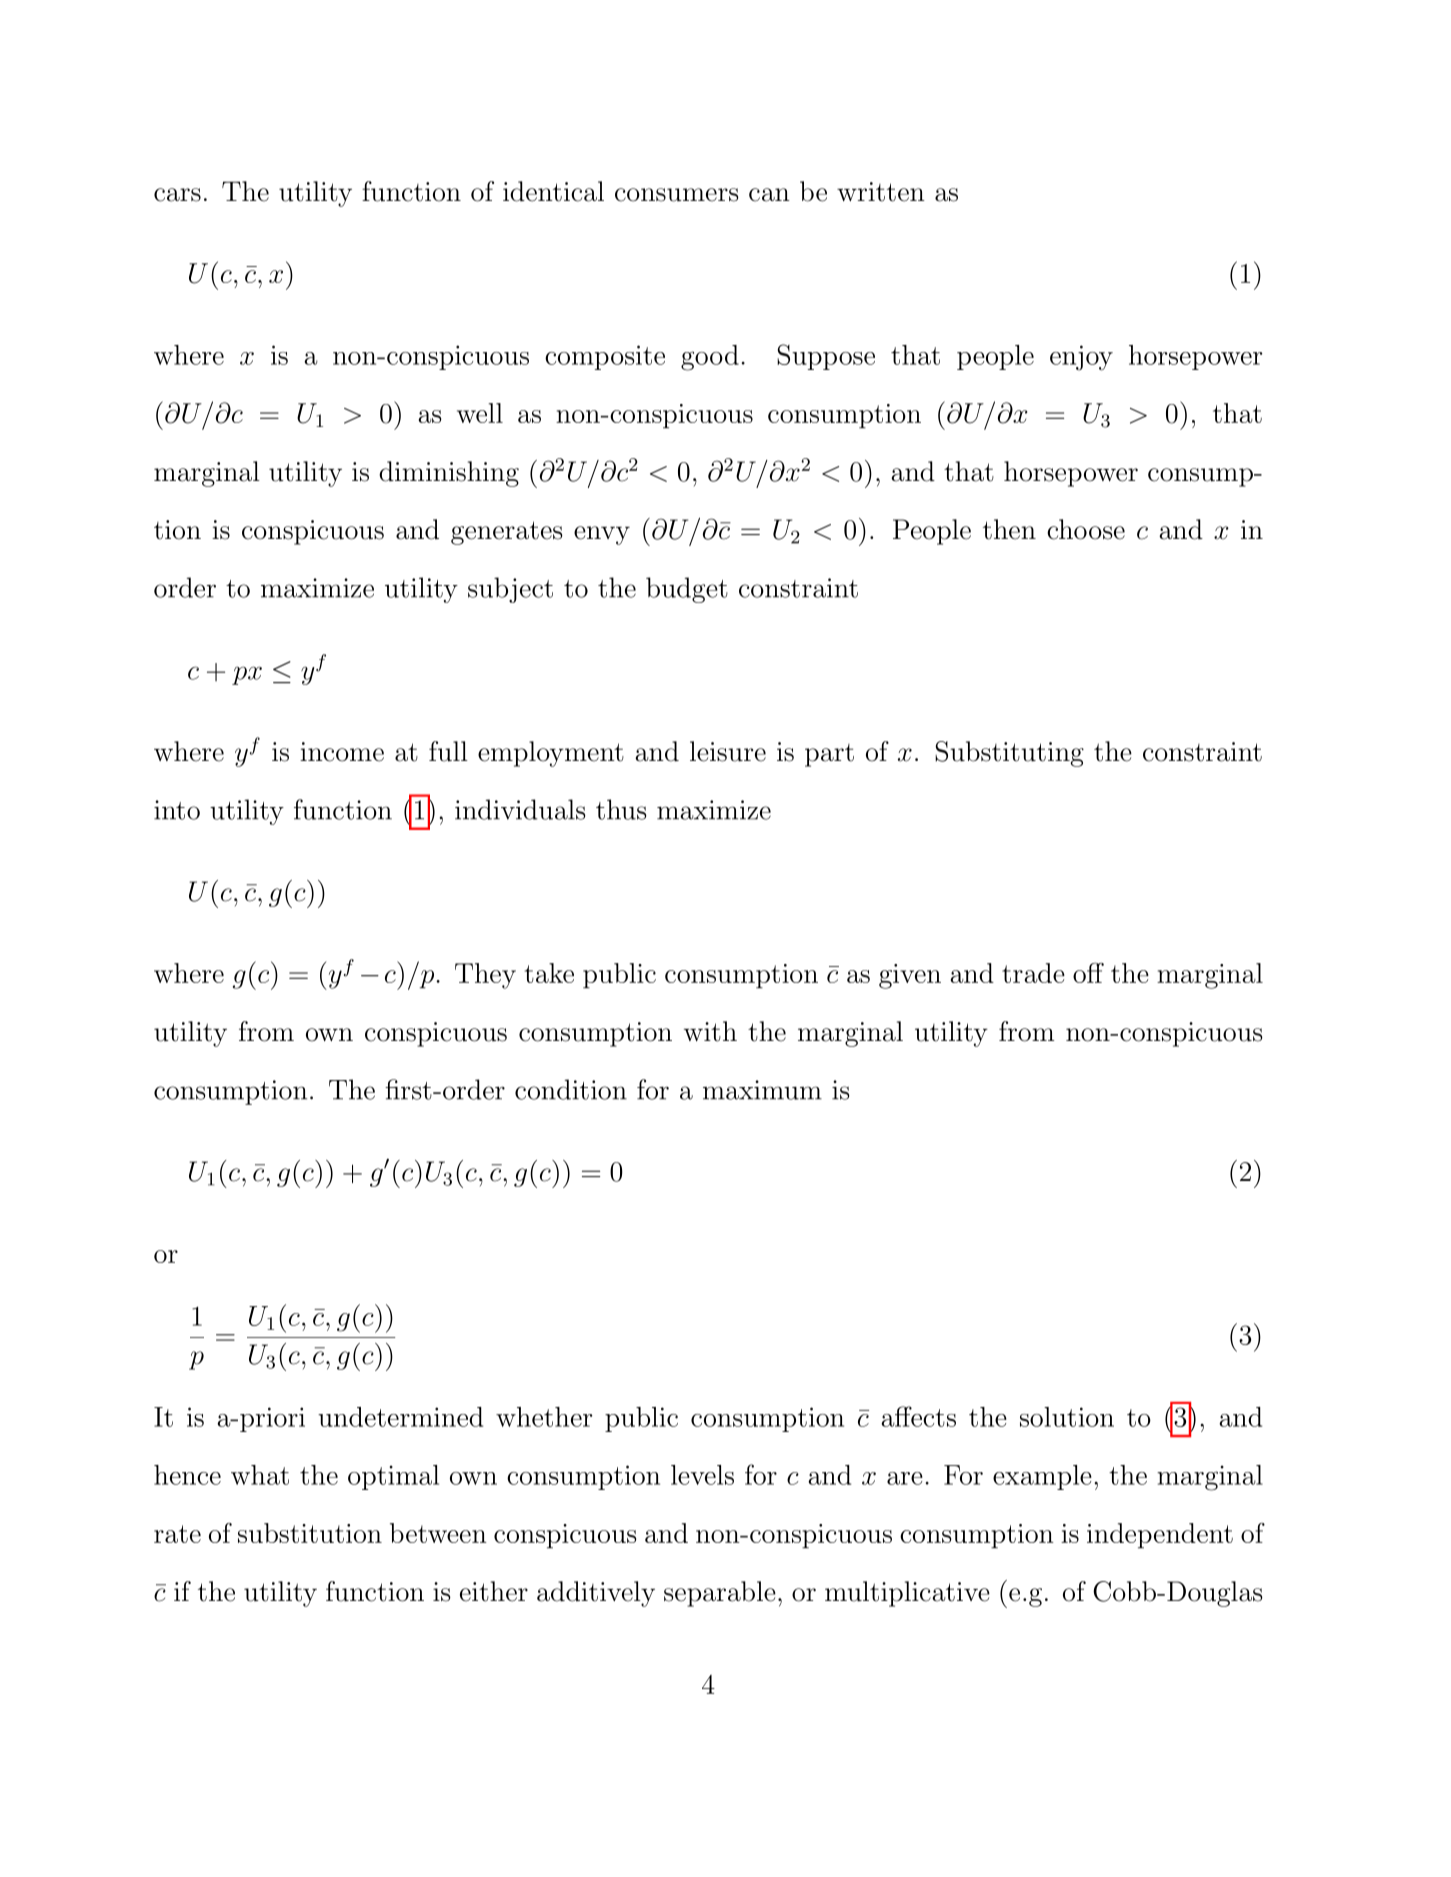 Image resolution: width=1451 pixels, height=1877 pixels. I want to click on consumers, so click(677, 195).
